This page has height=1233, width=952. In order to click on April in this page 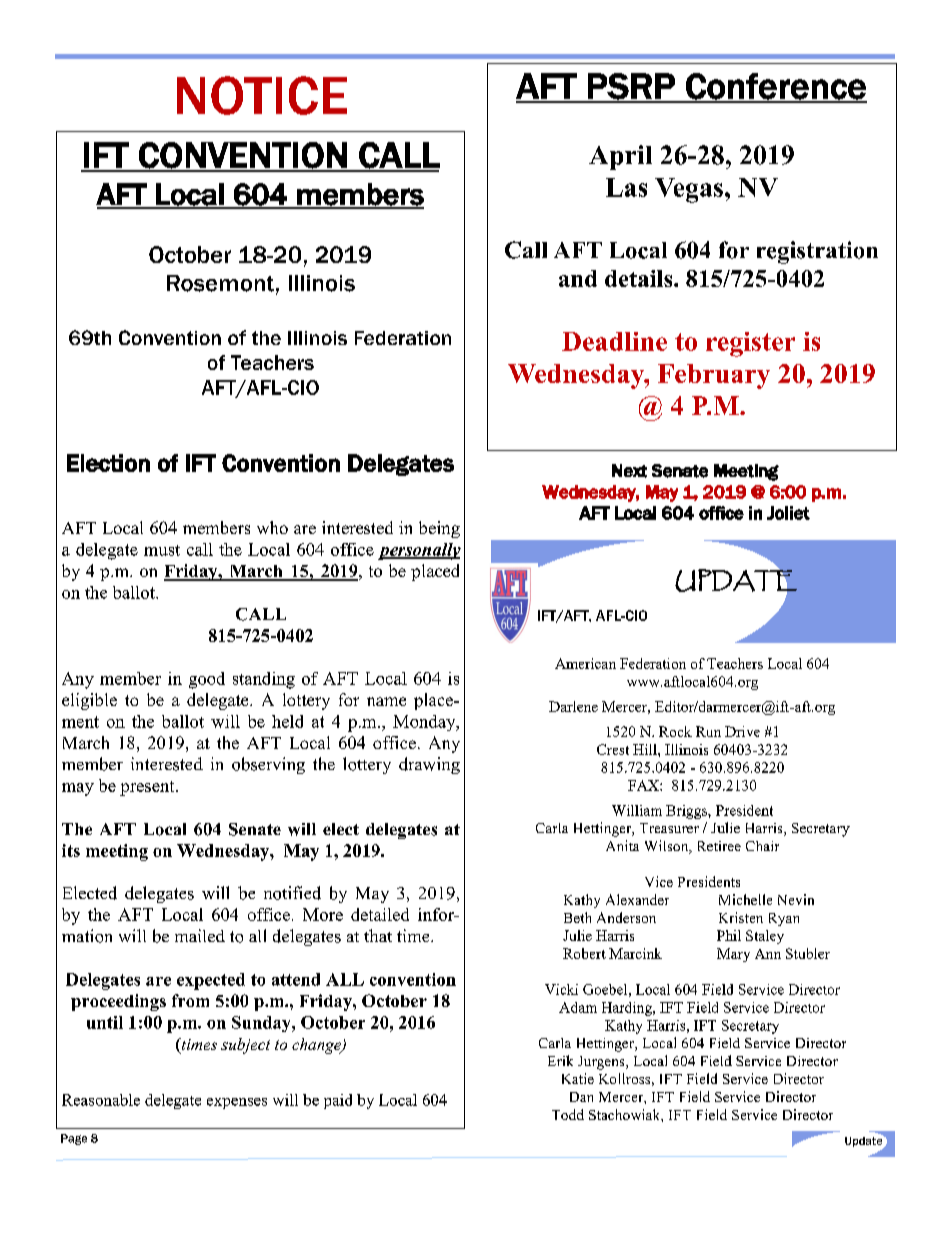, I will do `click(620, 157)`.
